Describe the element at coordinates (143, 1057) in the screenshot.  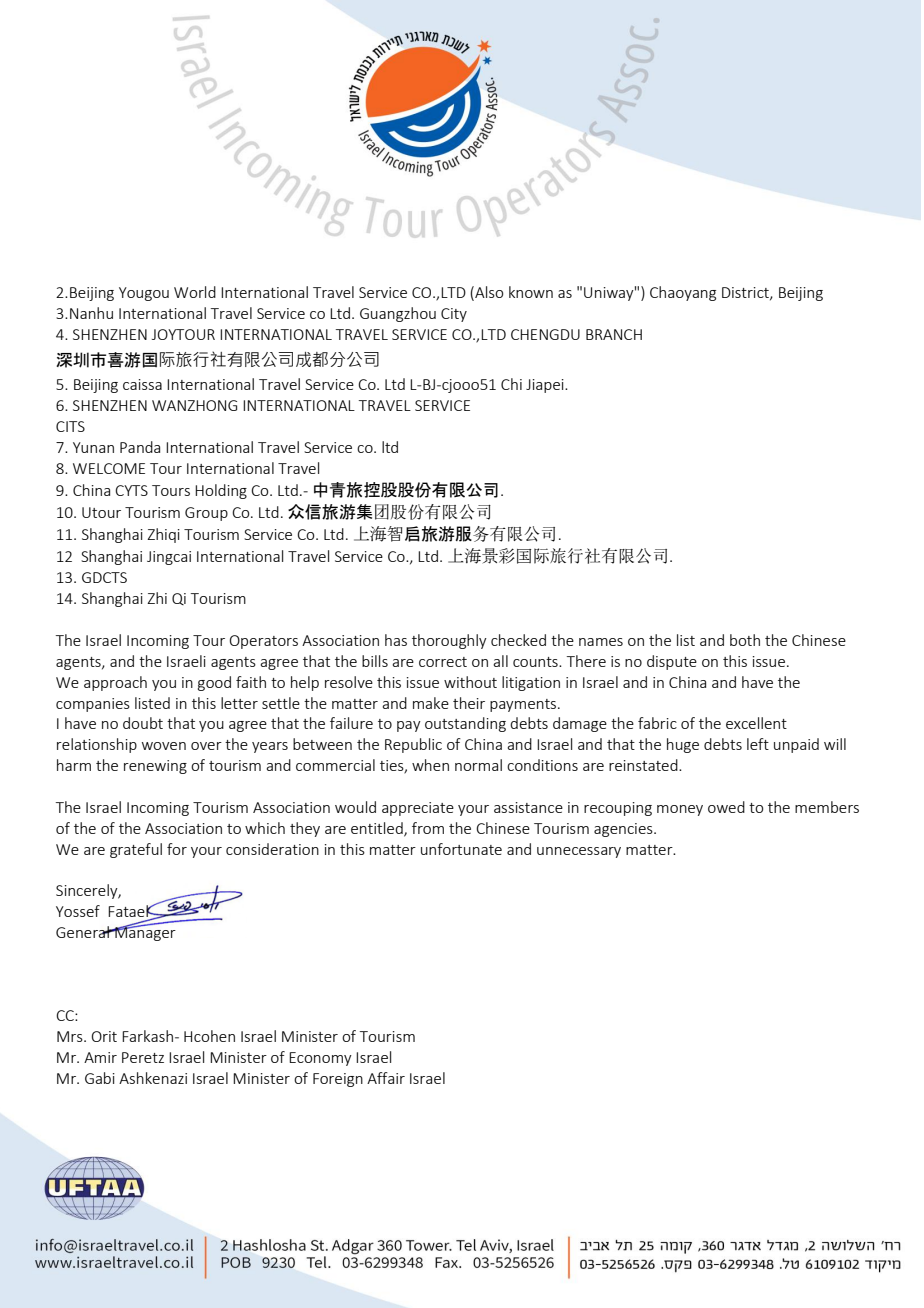
I see `Peretz` at that location.
